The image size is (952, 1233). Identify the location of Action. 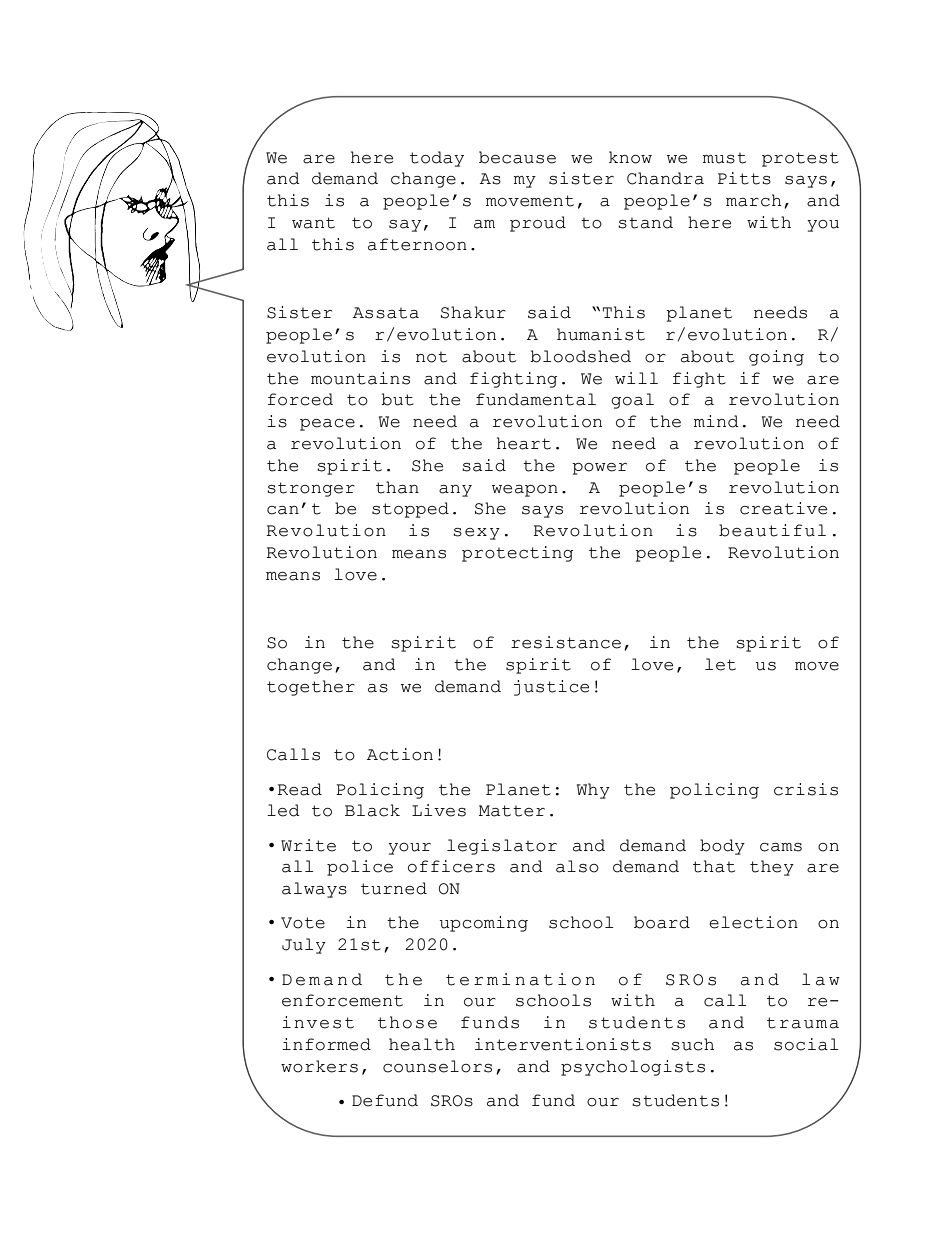
(400, 754).
